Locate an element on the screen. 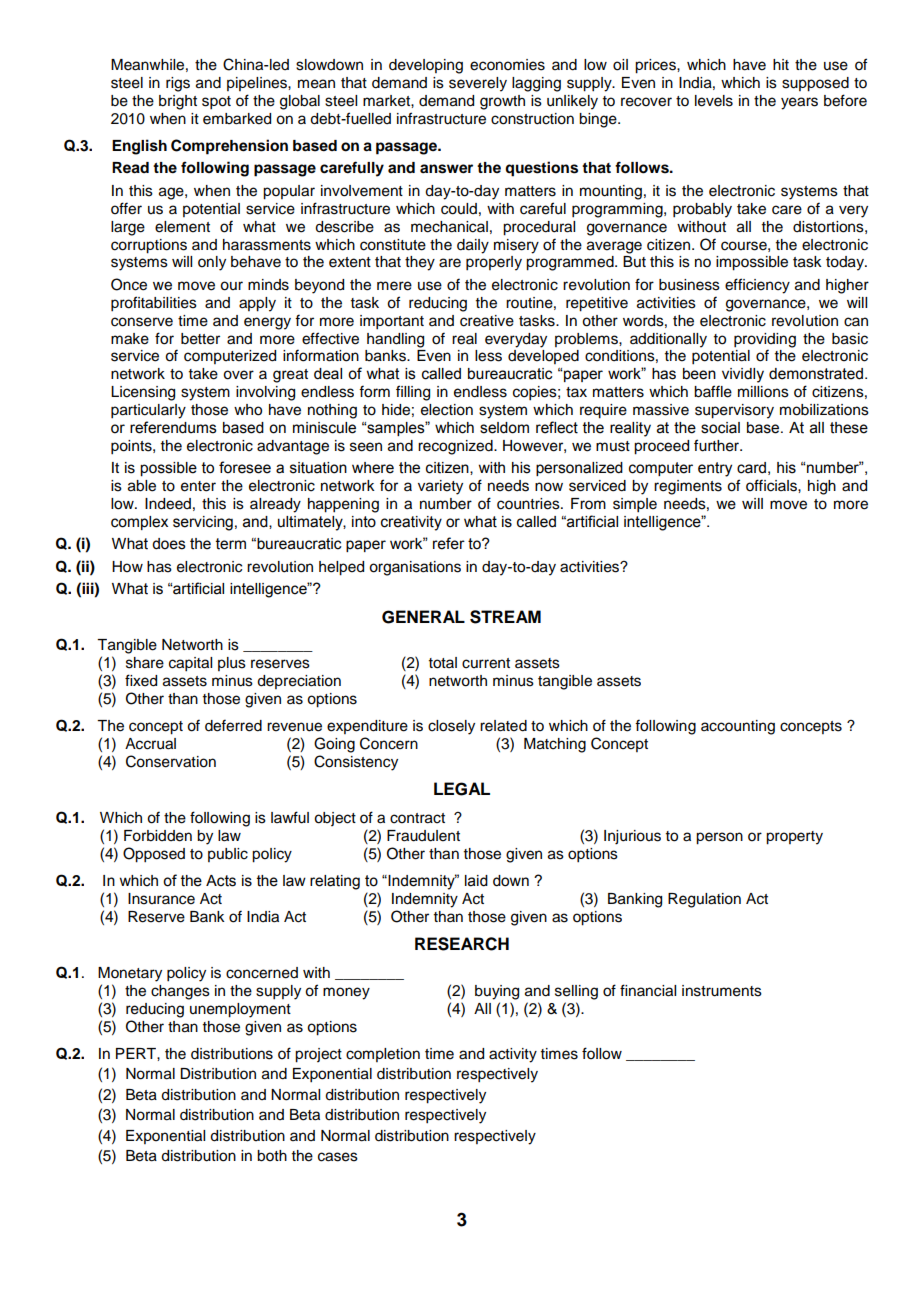 The image size is (924, 1307). accounting is located at coordinates (738, 727).
